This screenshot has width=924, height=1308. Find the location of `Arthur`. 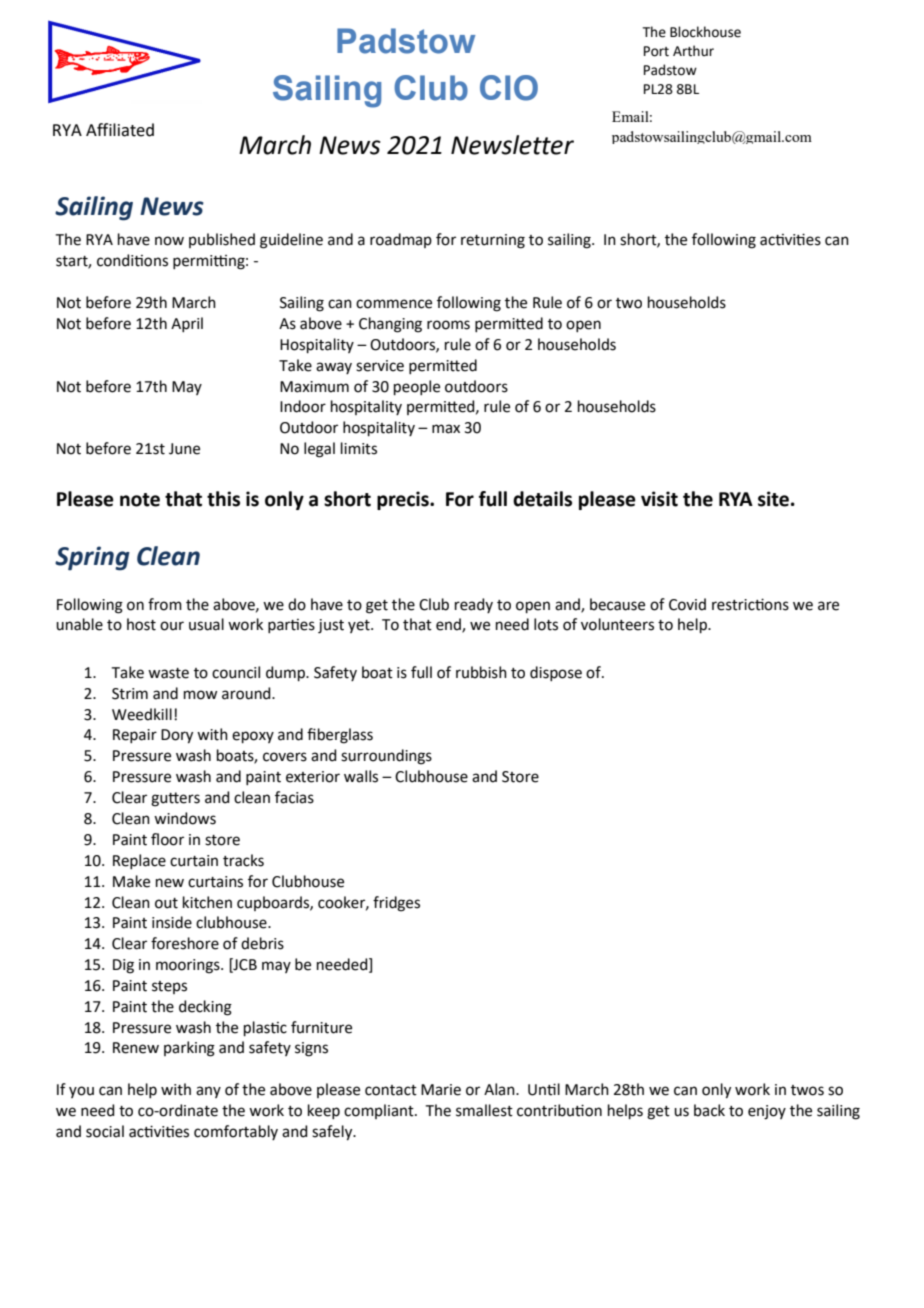

Arthur is located at coordinates (693, 51).
